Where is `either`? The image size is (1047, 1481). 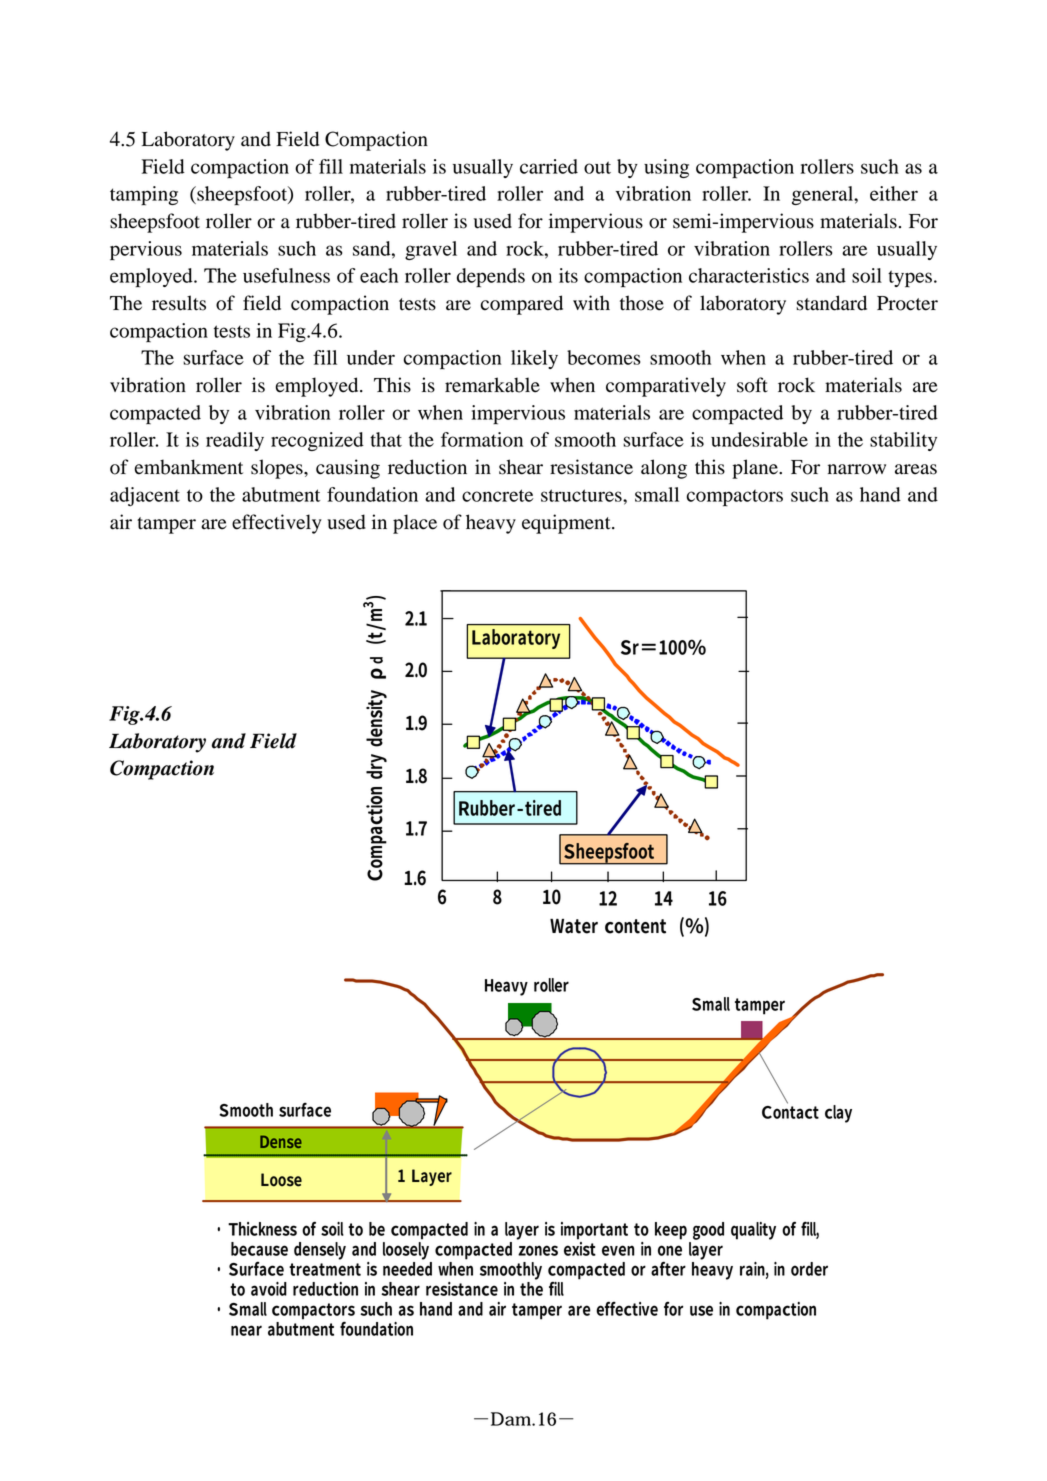 either is located at coordinates (894, 193).
